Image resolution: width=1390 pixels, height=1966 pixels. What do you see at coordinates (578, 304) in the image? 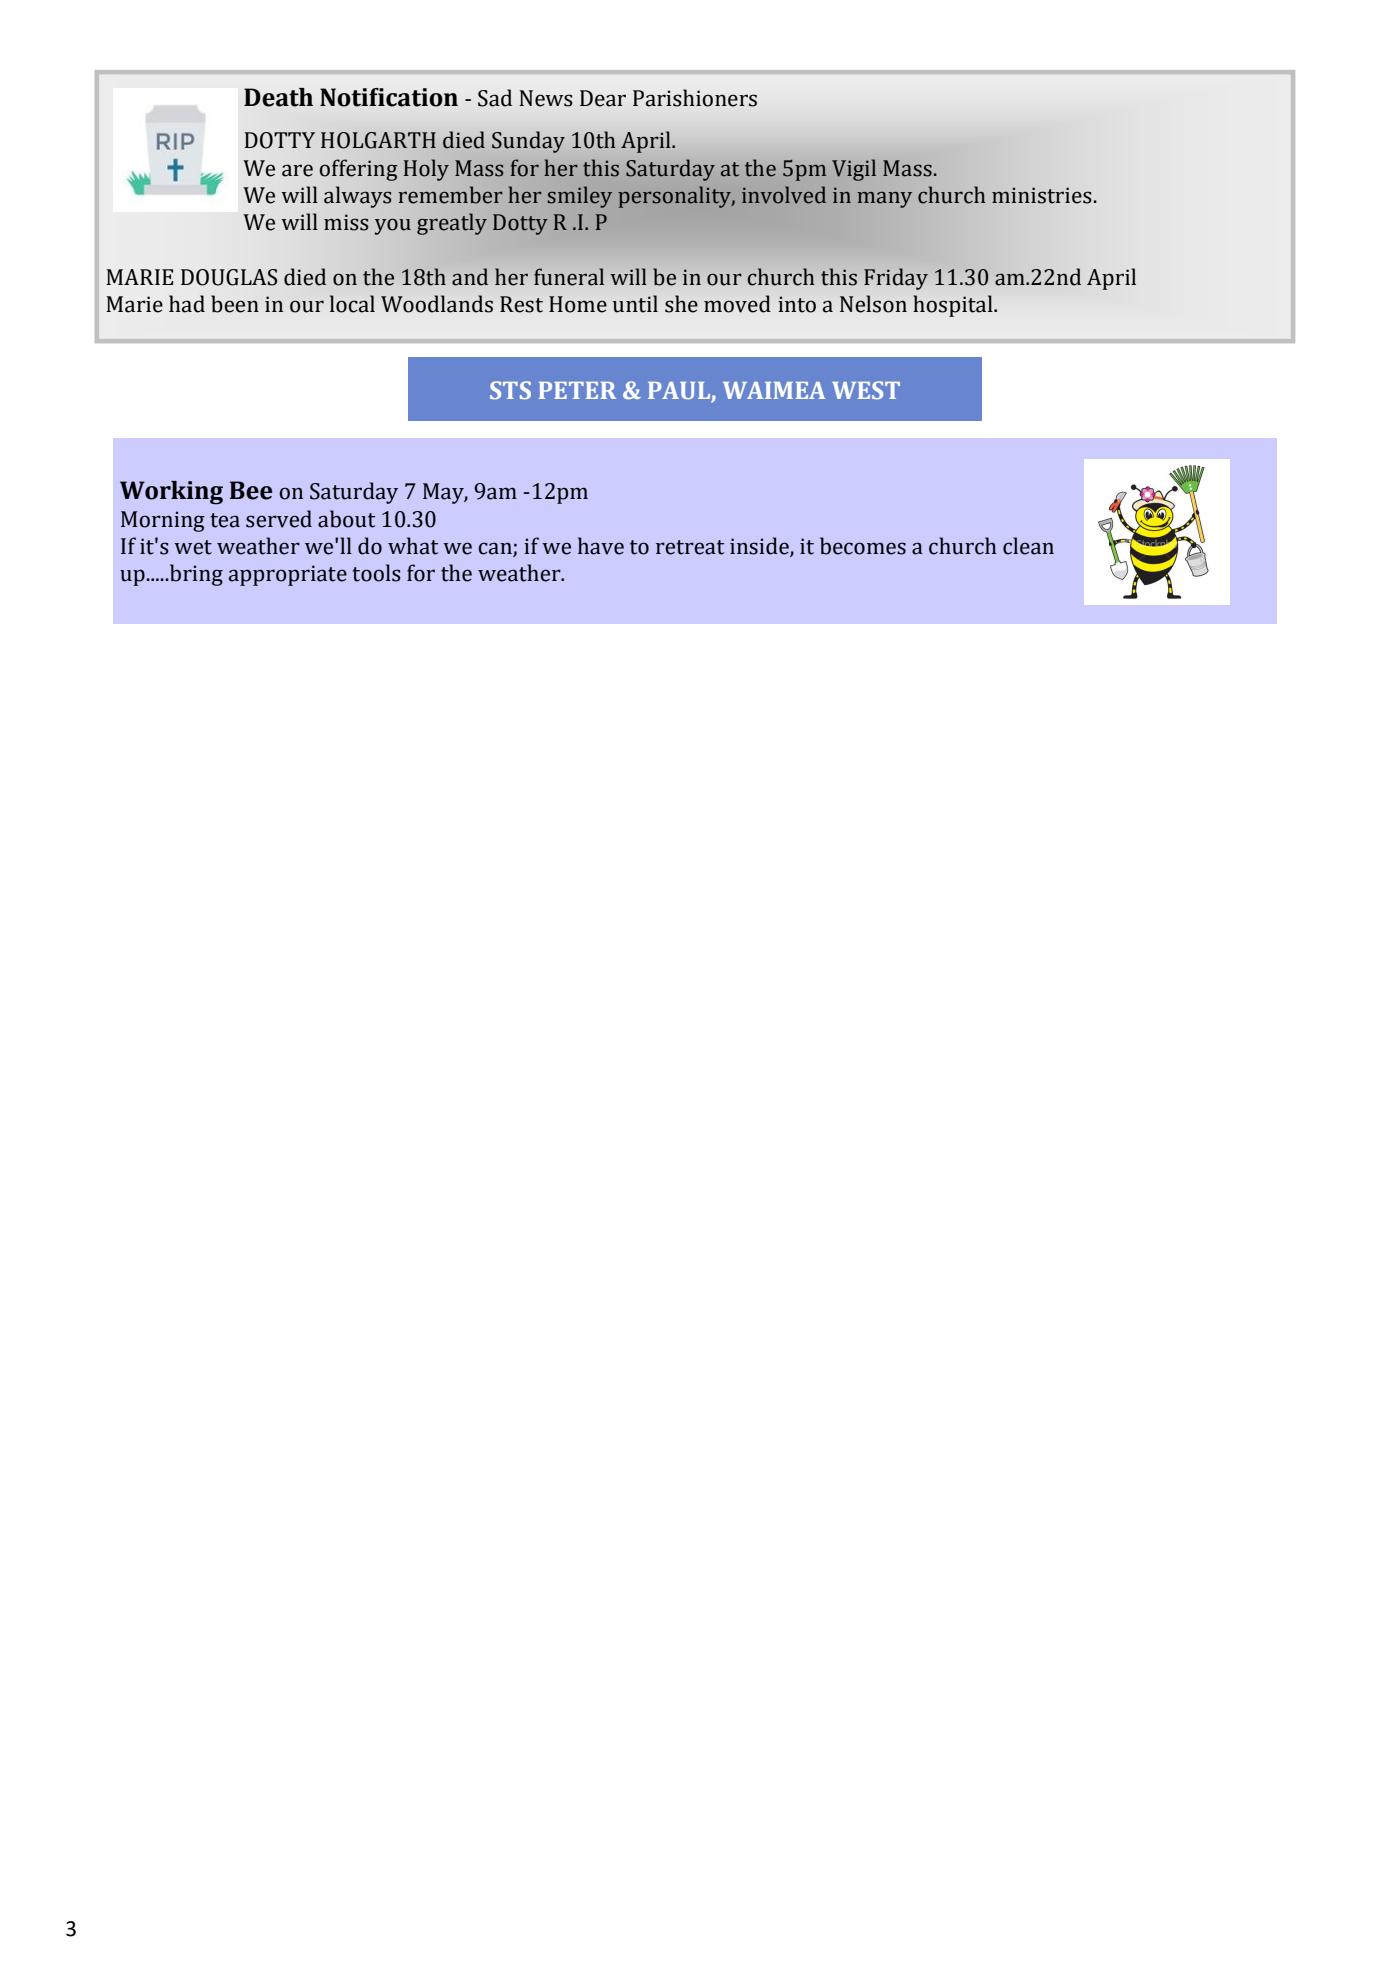
I see `Home` at bounding box center [578, 304].
